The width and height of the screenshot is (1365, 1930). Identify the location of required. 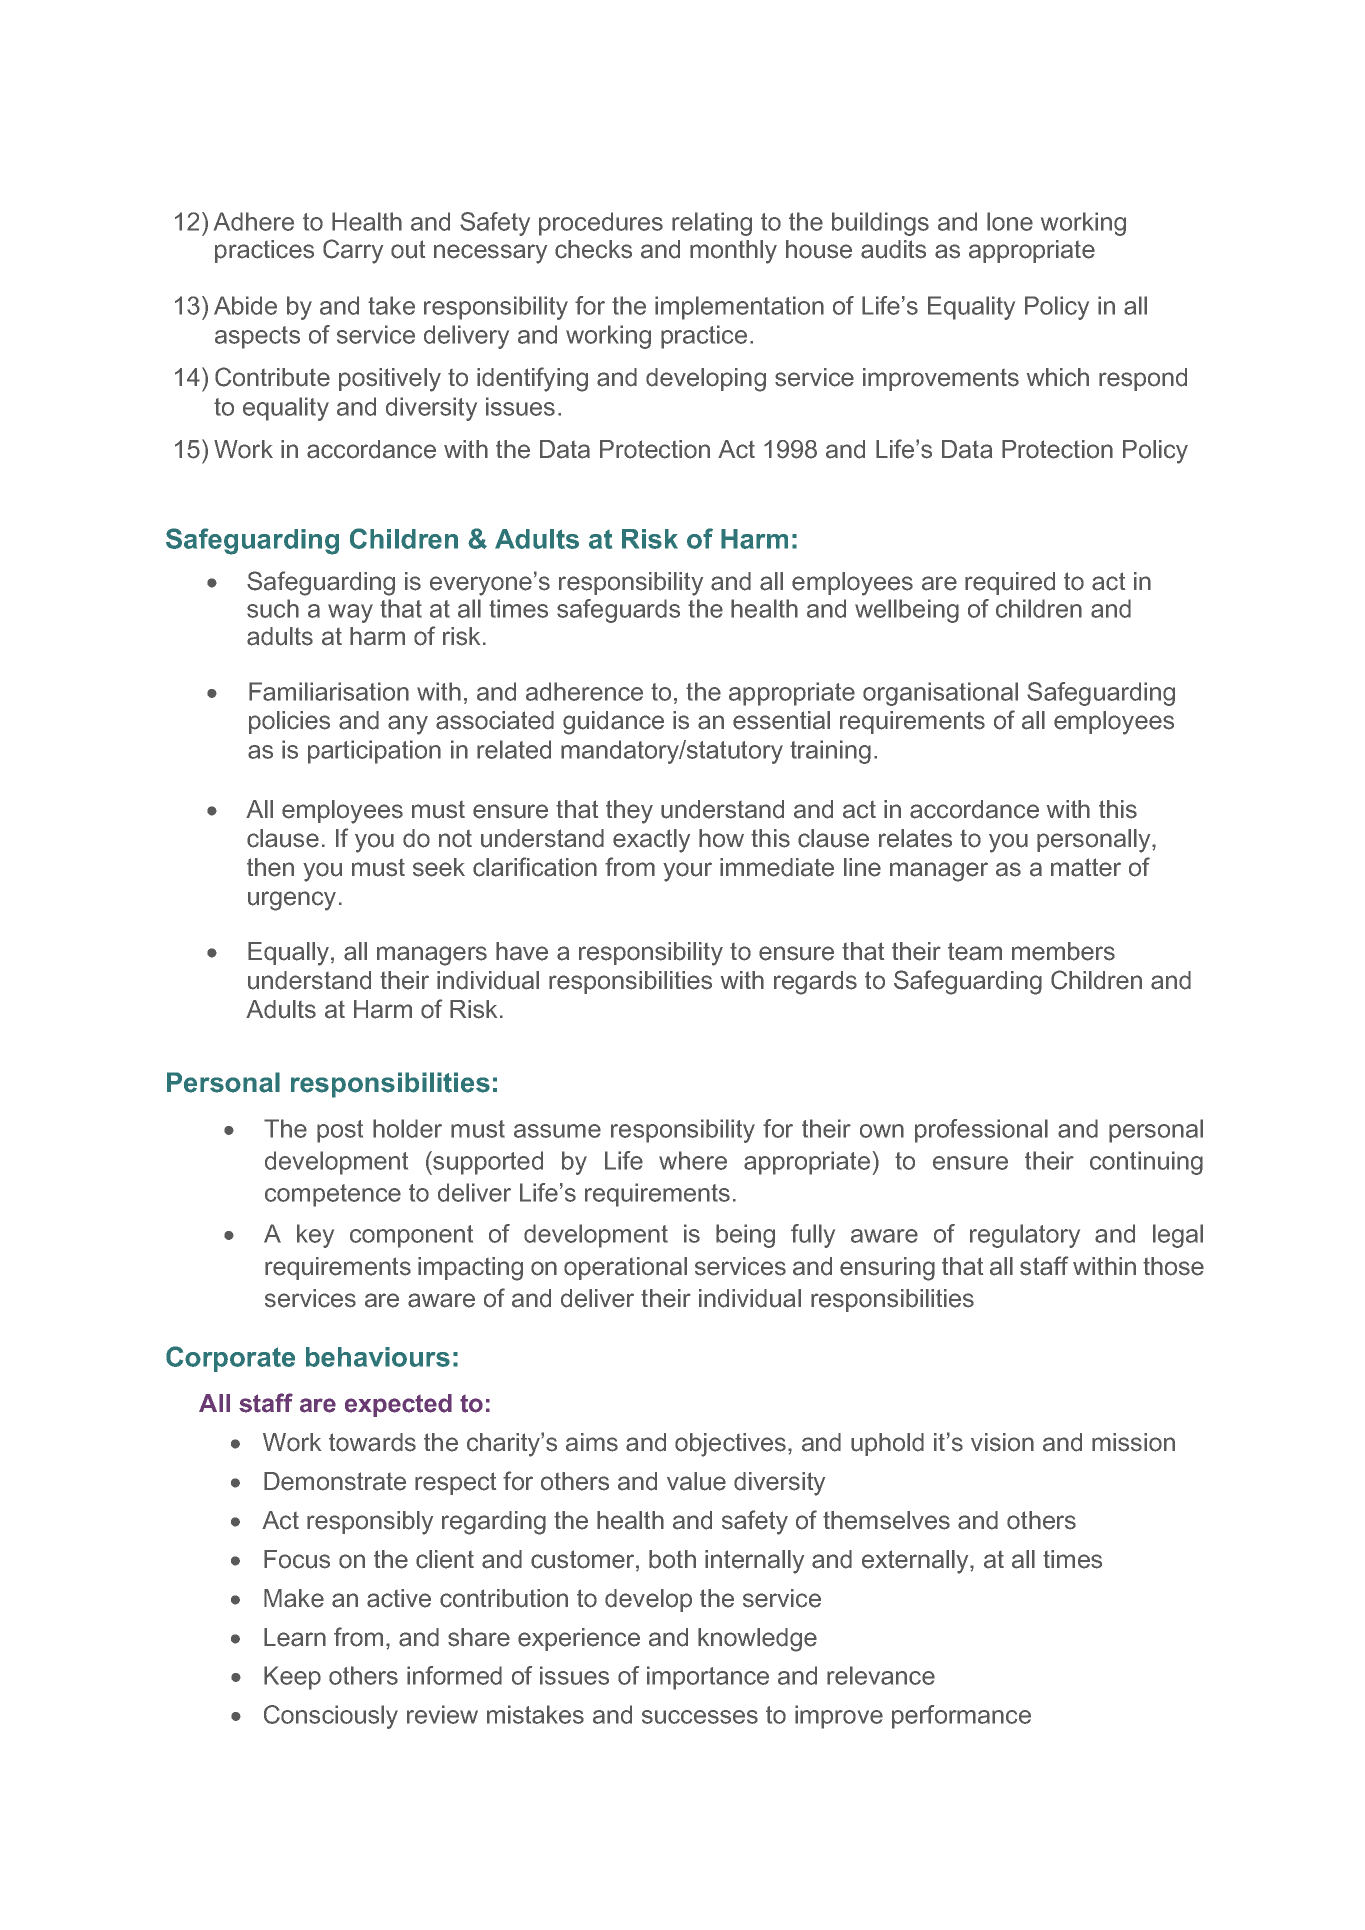
(1010, 583).
